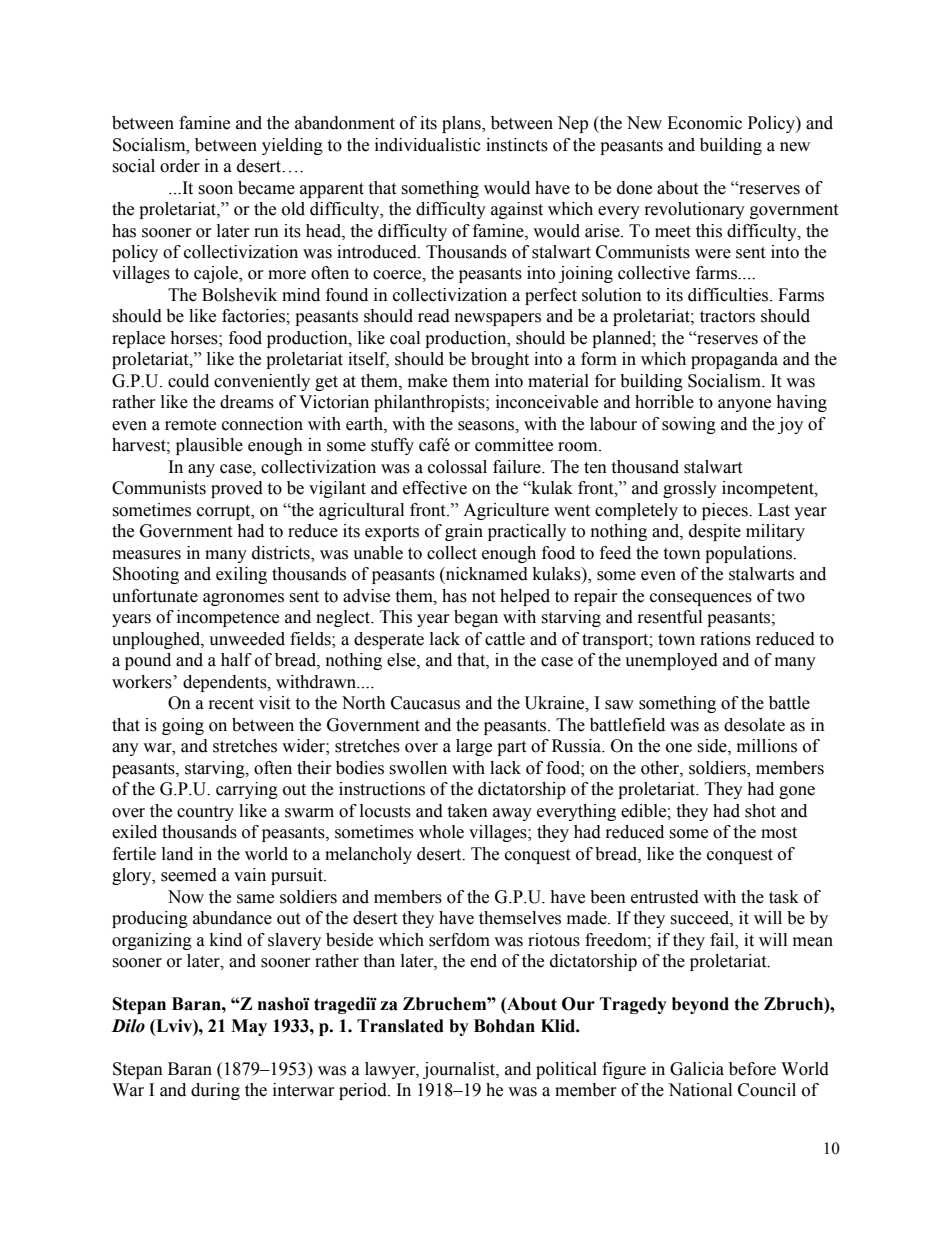 This screenshot has width=952, height=1233. I want to click on pieces, so click(726, 511).
